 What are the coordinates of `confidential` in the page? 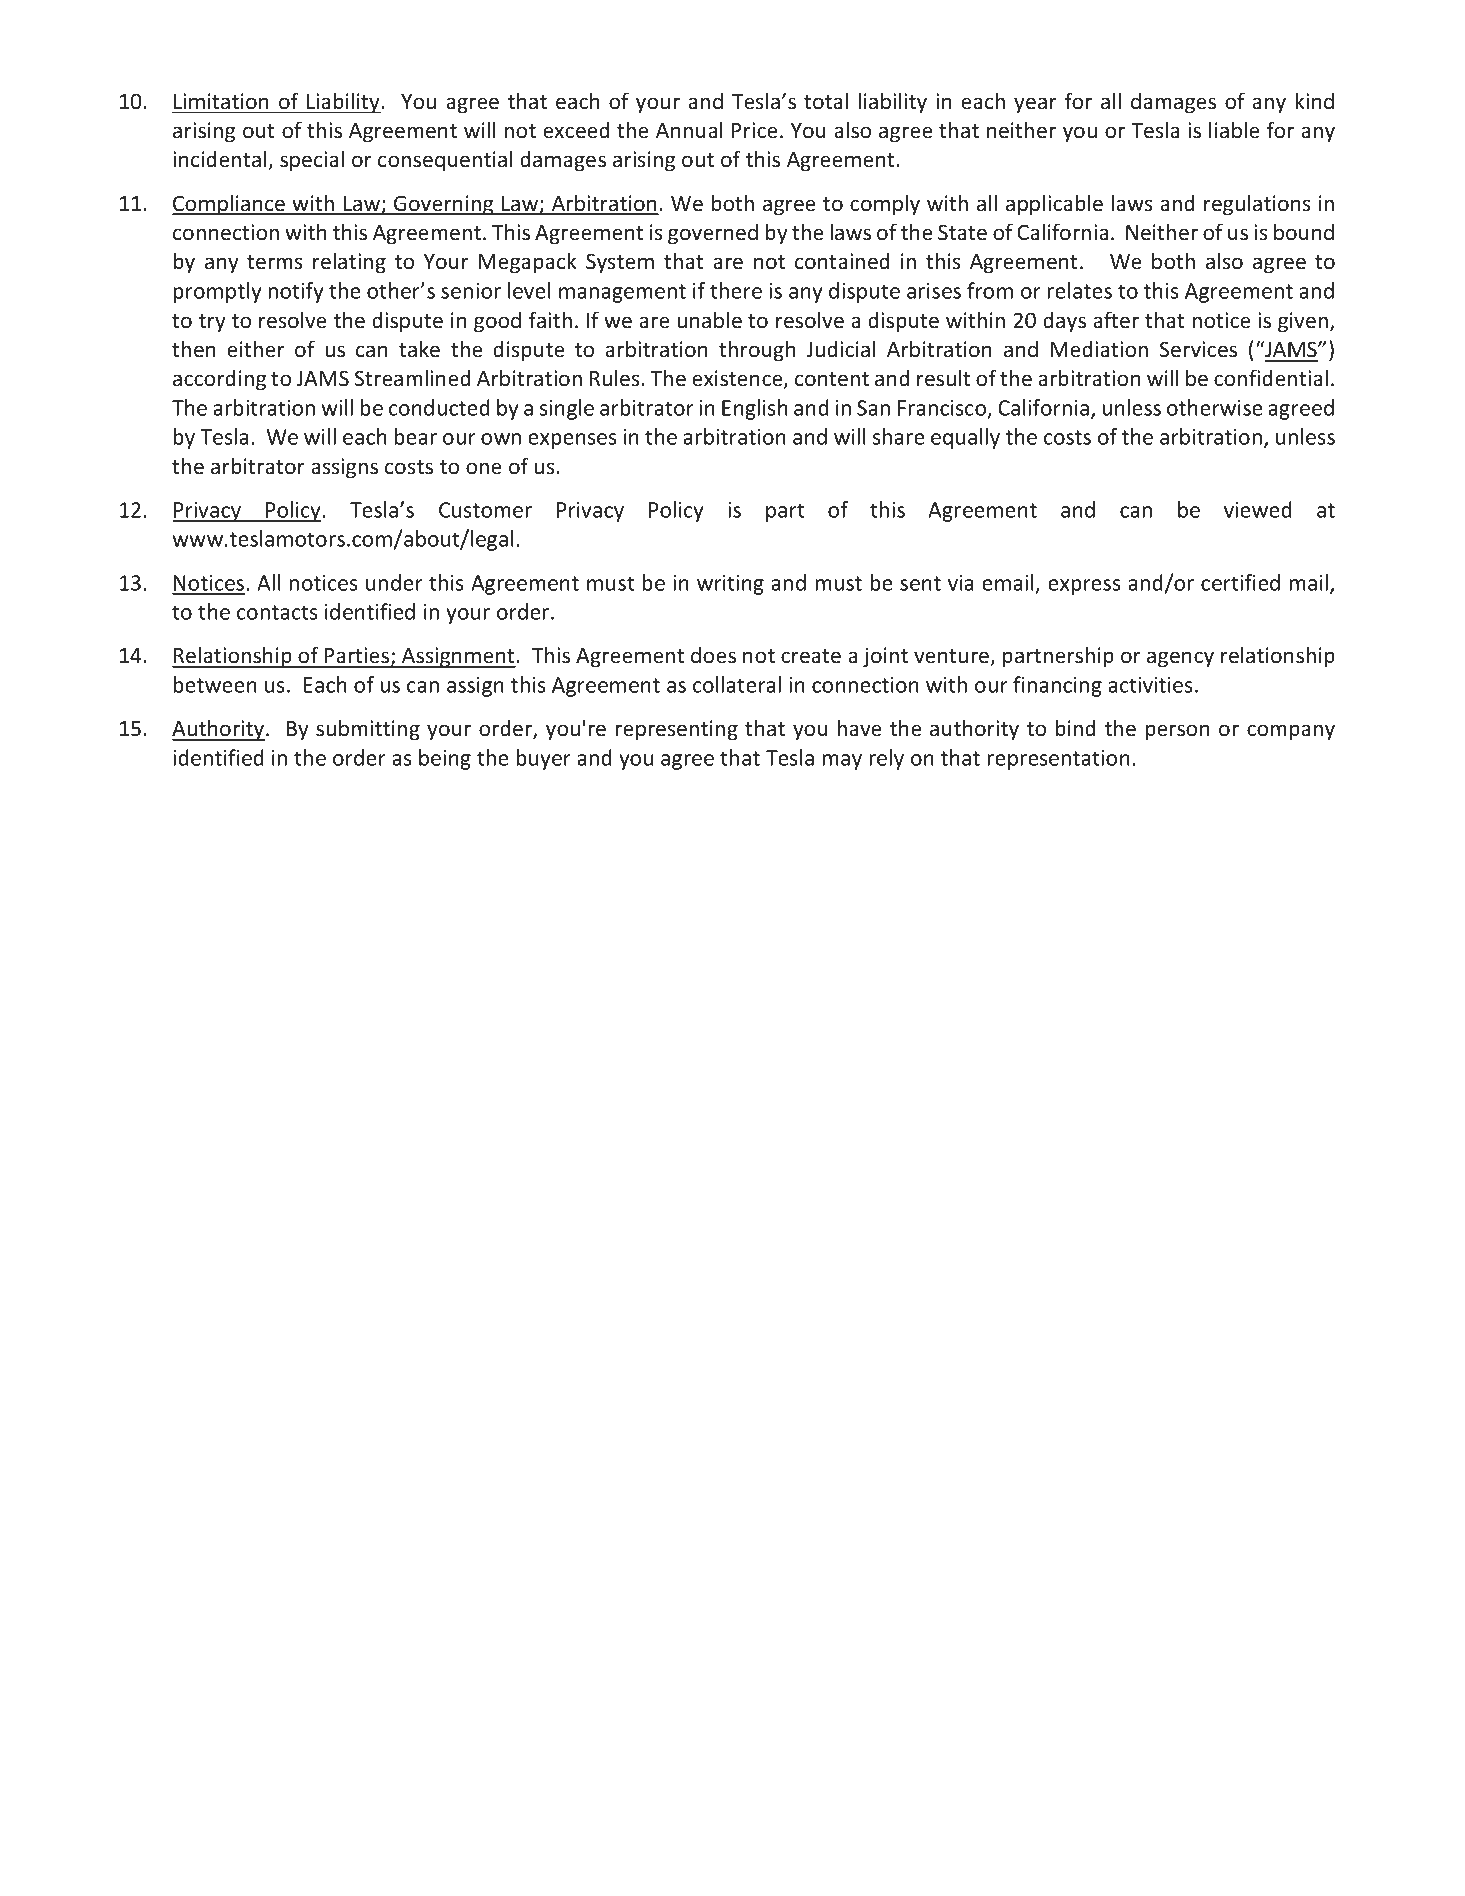 It's located at (1271, 378).
